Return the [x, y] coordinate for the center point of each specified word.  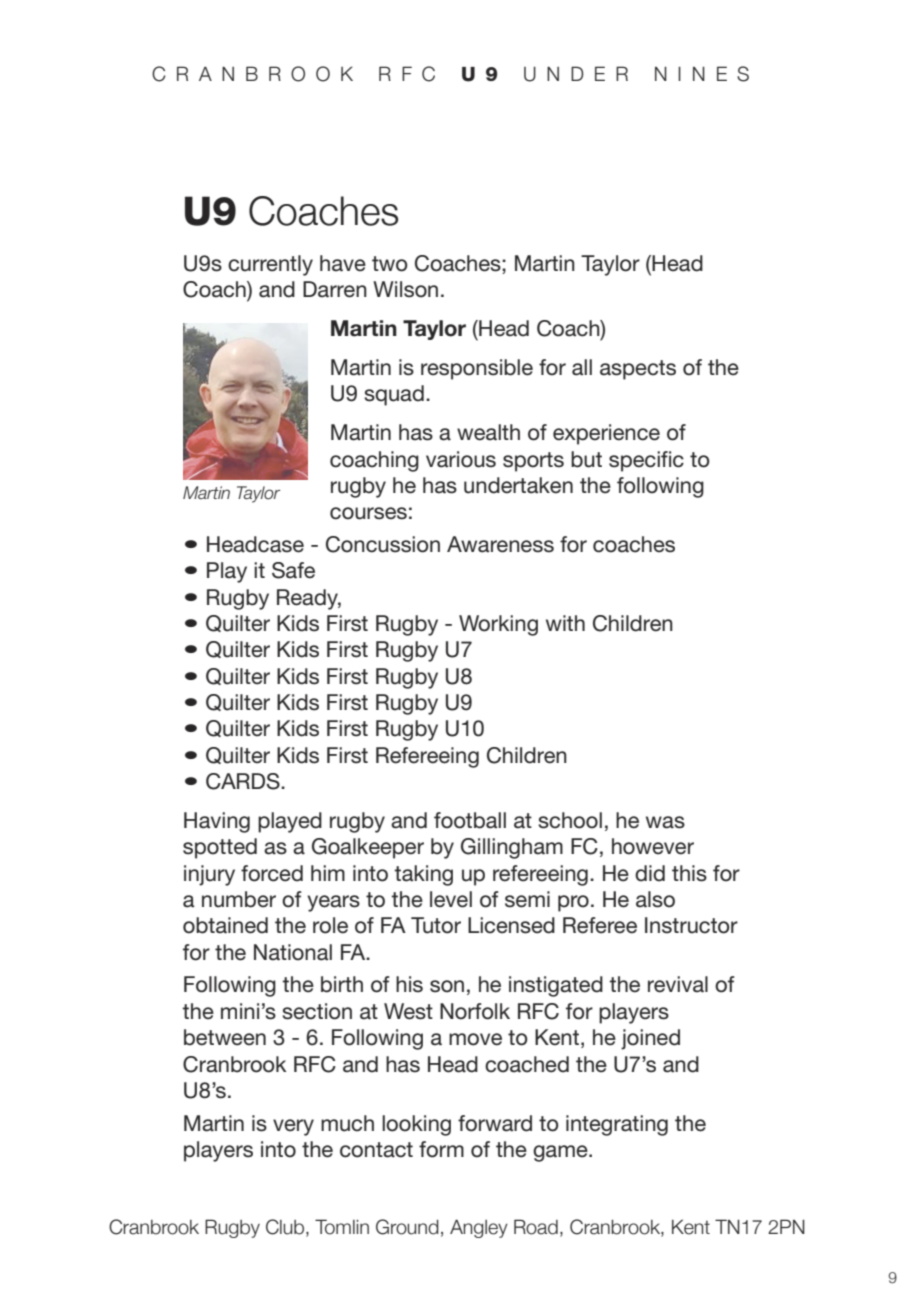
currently [270, 265]
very [293, 1127]
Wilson [405, 289]
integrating [617, 1125]
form [441, 1149]
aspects [638, 370]
